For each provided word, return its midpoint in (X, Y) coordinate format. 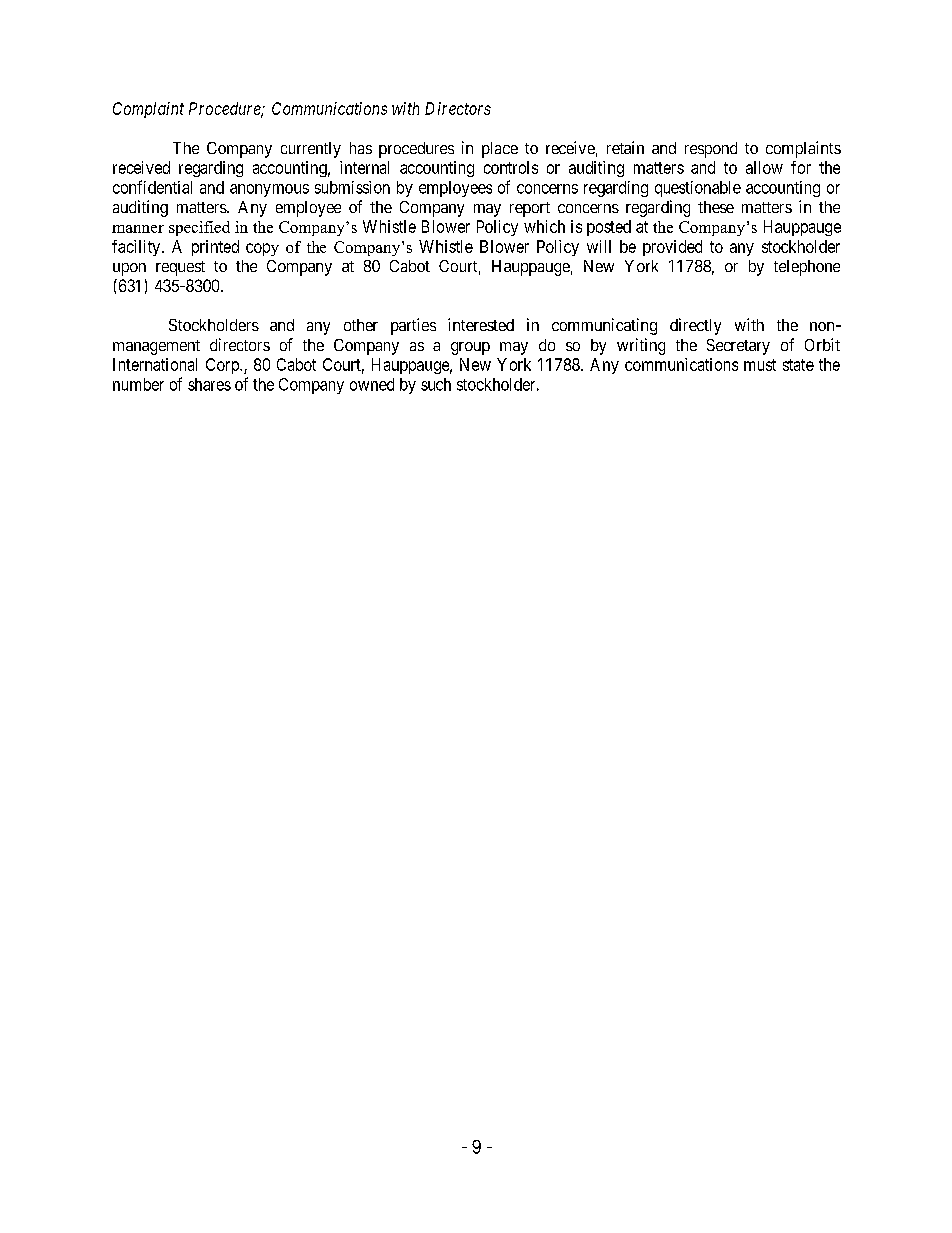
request (180, 268)
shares (209, 384)
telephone (807, 268)
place (500, 150)
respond (711, 150)
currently (311, 150)
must (760, 365)
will (599, 246)
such (436, 384)
